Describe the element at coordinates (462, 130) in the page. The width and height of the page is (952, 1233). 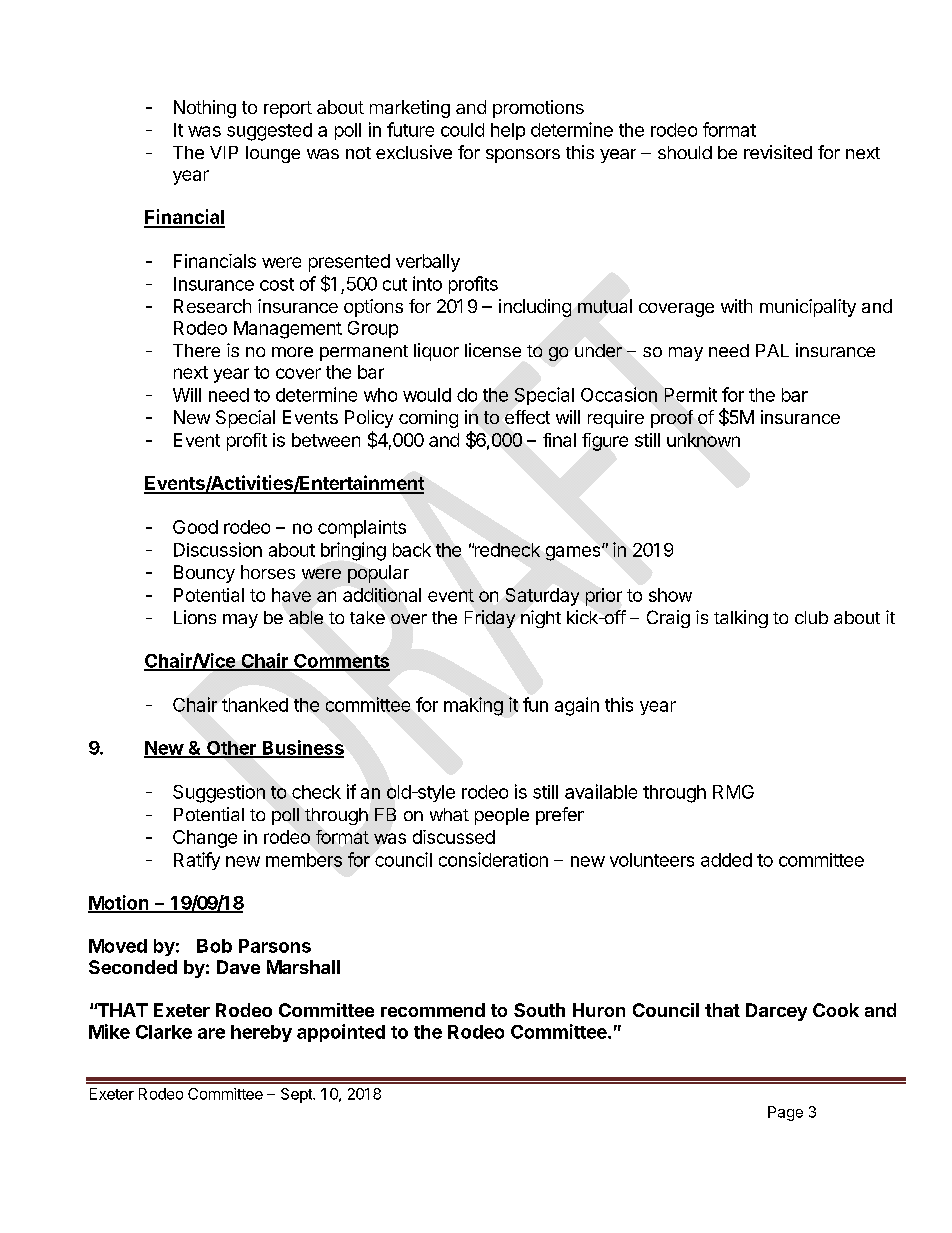
I see `could` at that location.
